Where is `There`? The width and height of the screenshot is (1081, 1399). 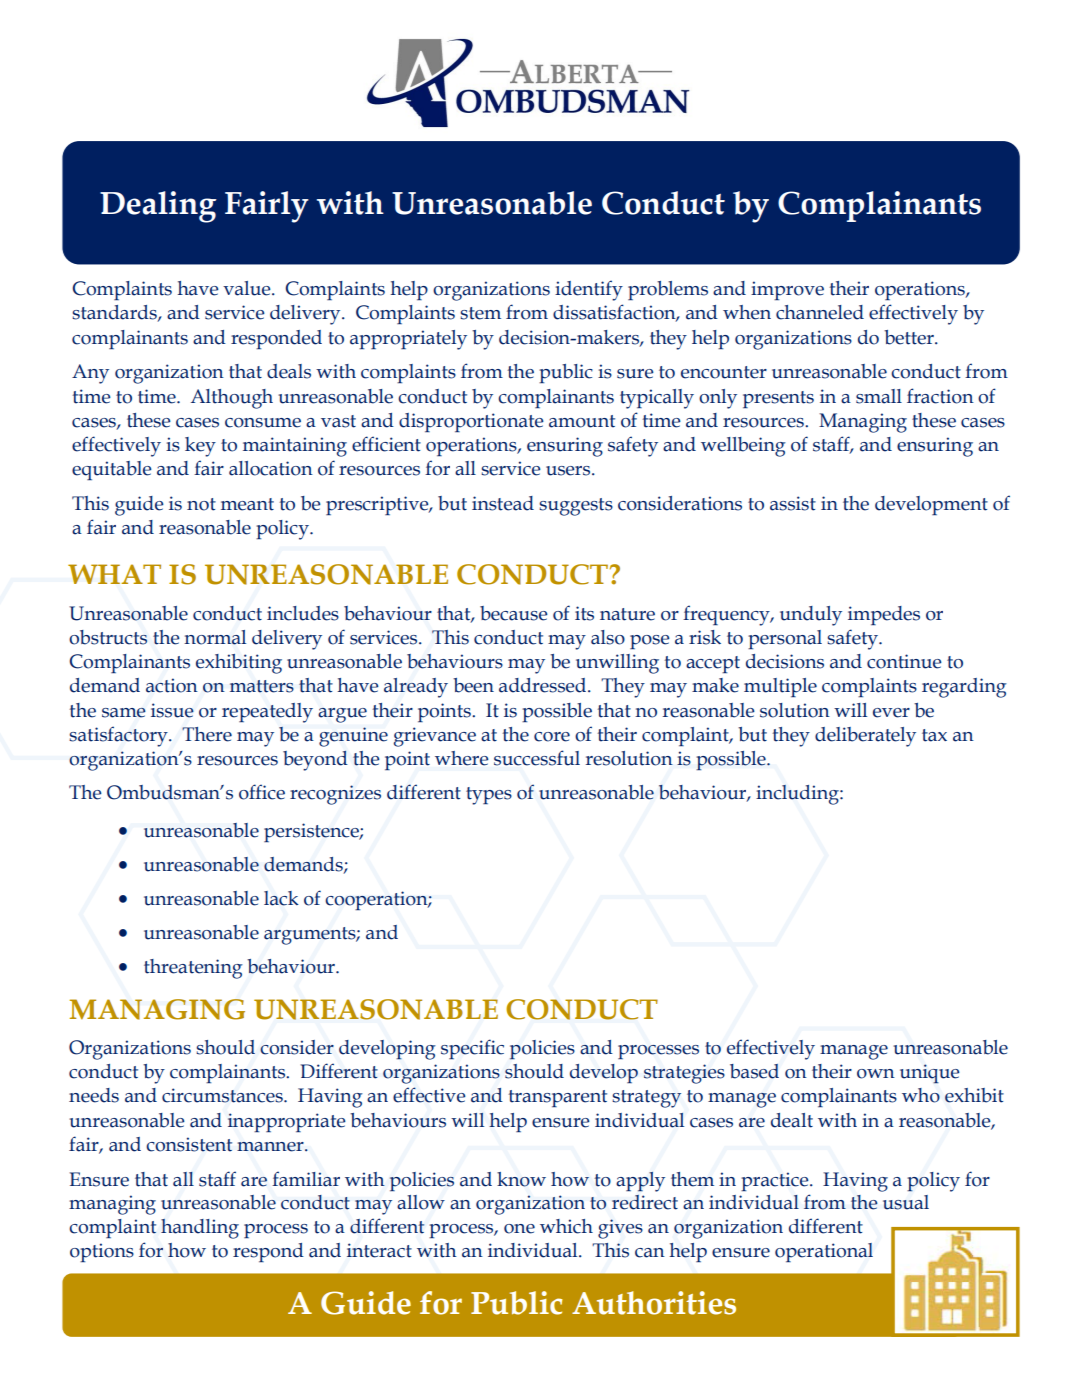
There is located at coordinates (207, 734).
